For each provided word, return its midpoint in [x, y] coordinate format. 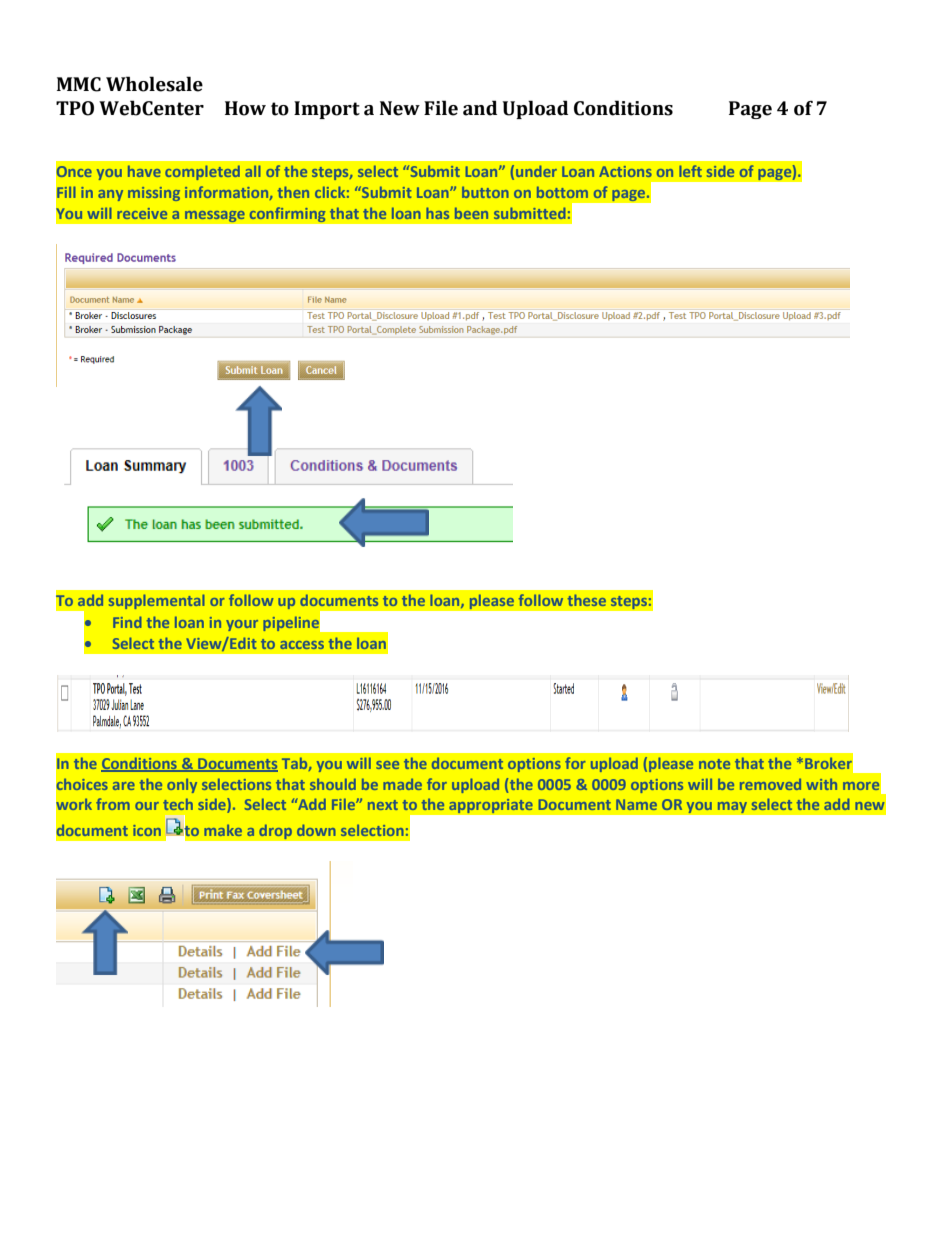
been [471, 213]
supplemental [157, 601]
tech [178, 804]
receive [142, 213]
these [587, 600]
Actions [625, 171]
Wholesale [154, 84]
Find [127, 622]
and [480, 108]
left [690, 171]
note [714, 764]
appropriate [491, 806]
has [437, 213]
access [302, 645]
